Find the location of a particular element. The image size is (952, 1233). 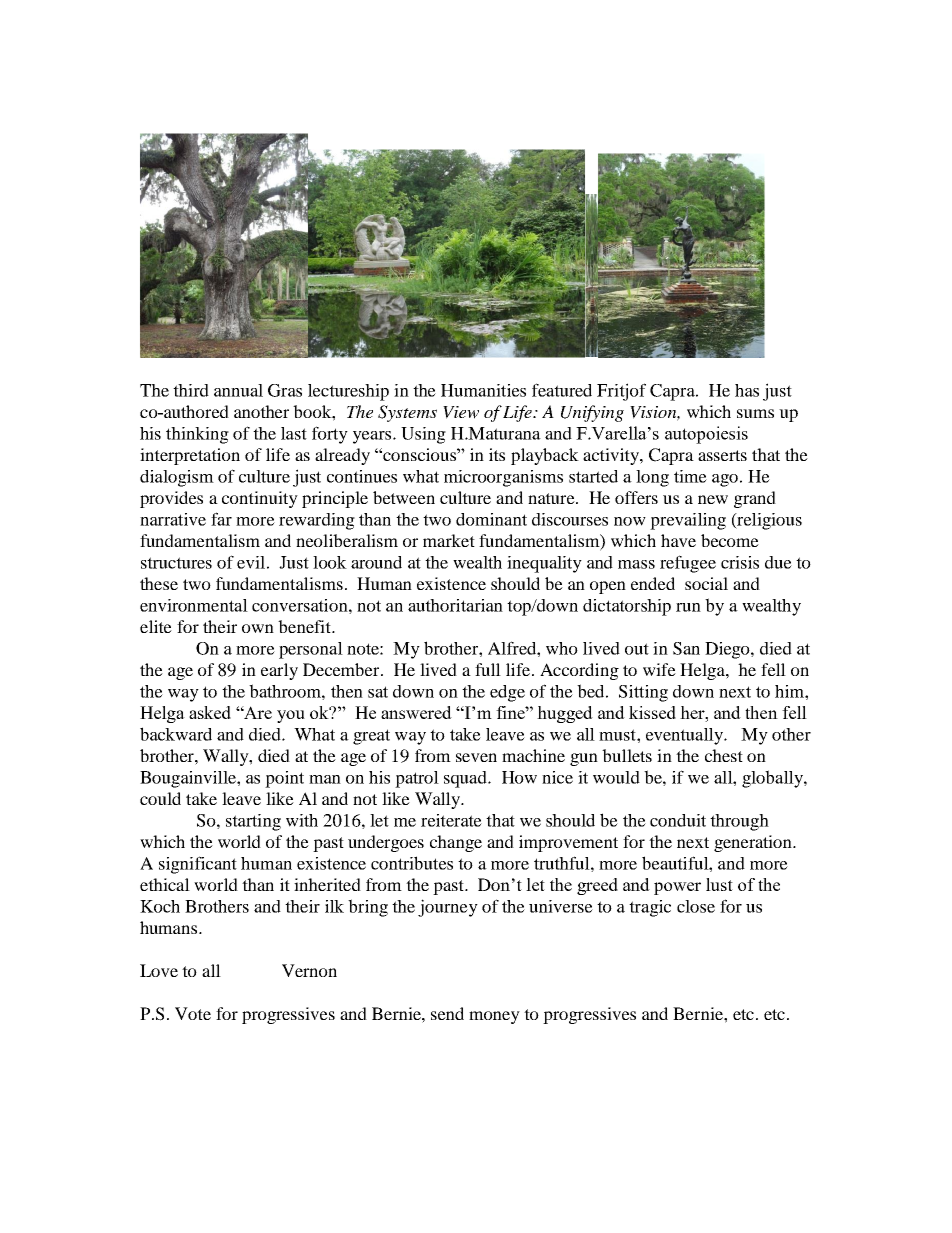

starting is located at coordinates (253, 822).
